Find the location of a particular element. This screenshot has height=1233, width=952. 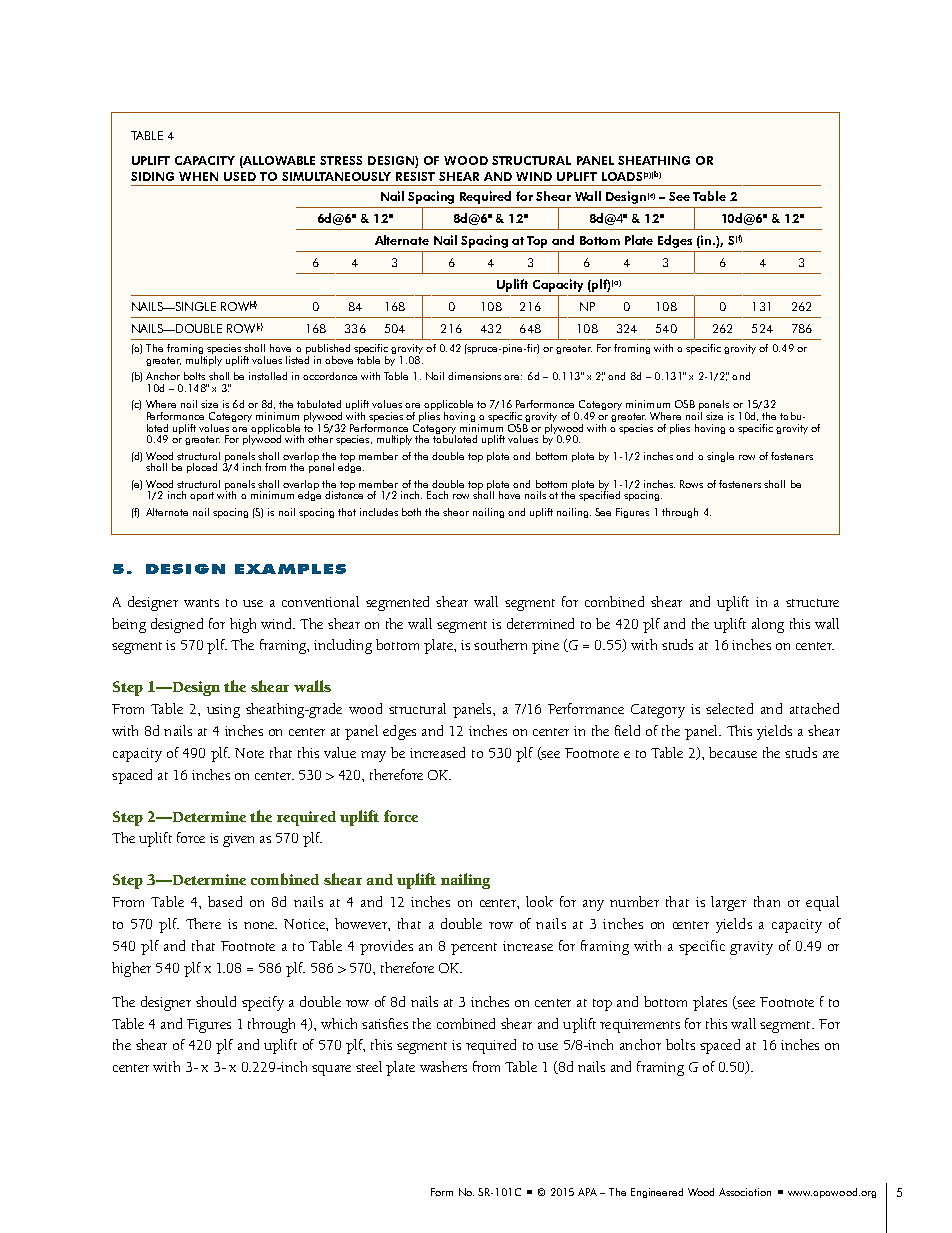

southern is located at coordinates (500, 644).
